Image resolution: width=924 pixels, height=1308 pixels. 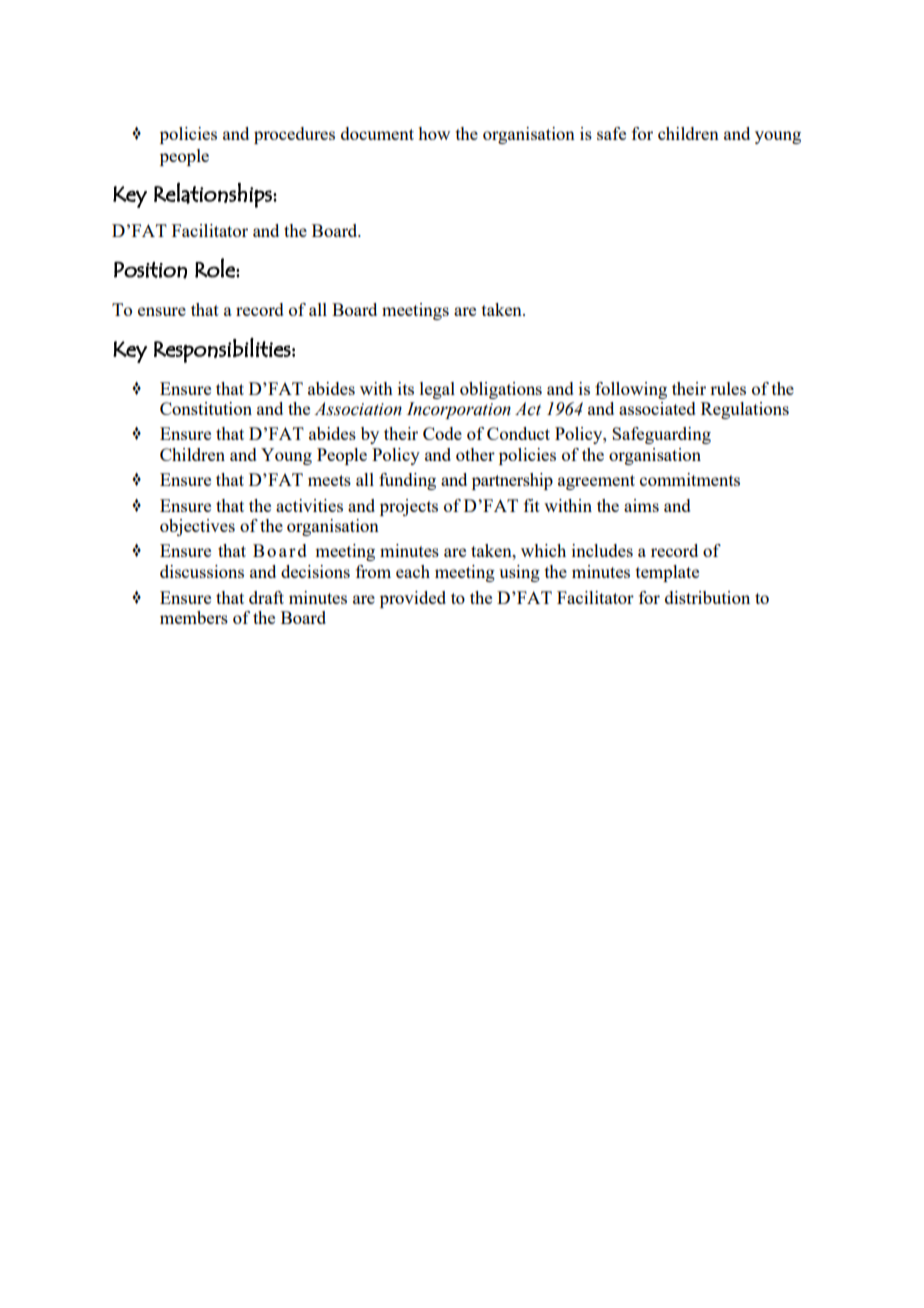 I want to click on commitments, so click(x=690, y=479).
